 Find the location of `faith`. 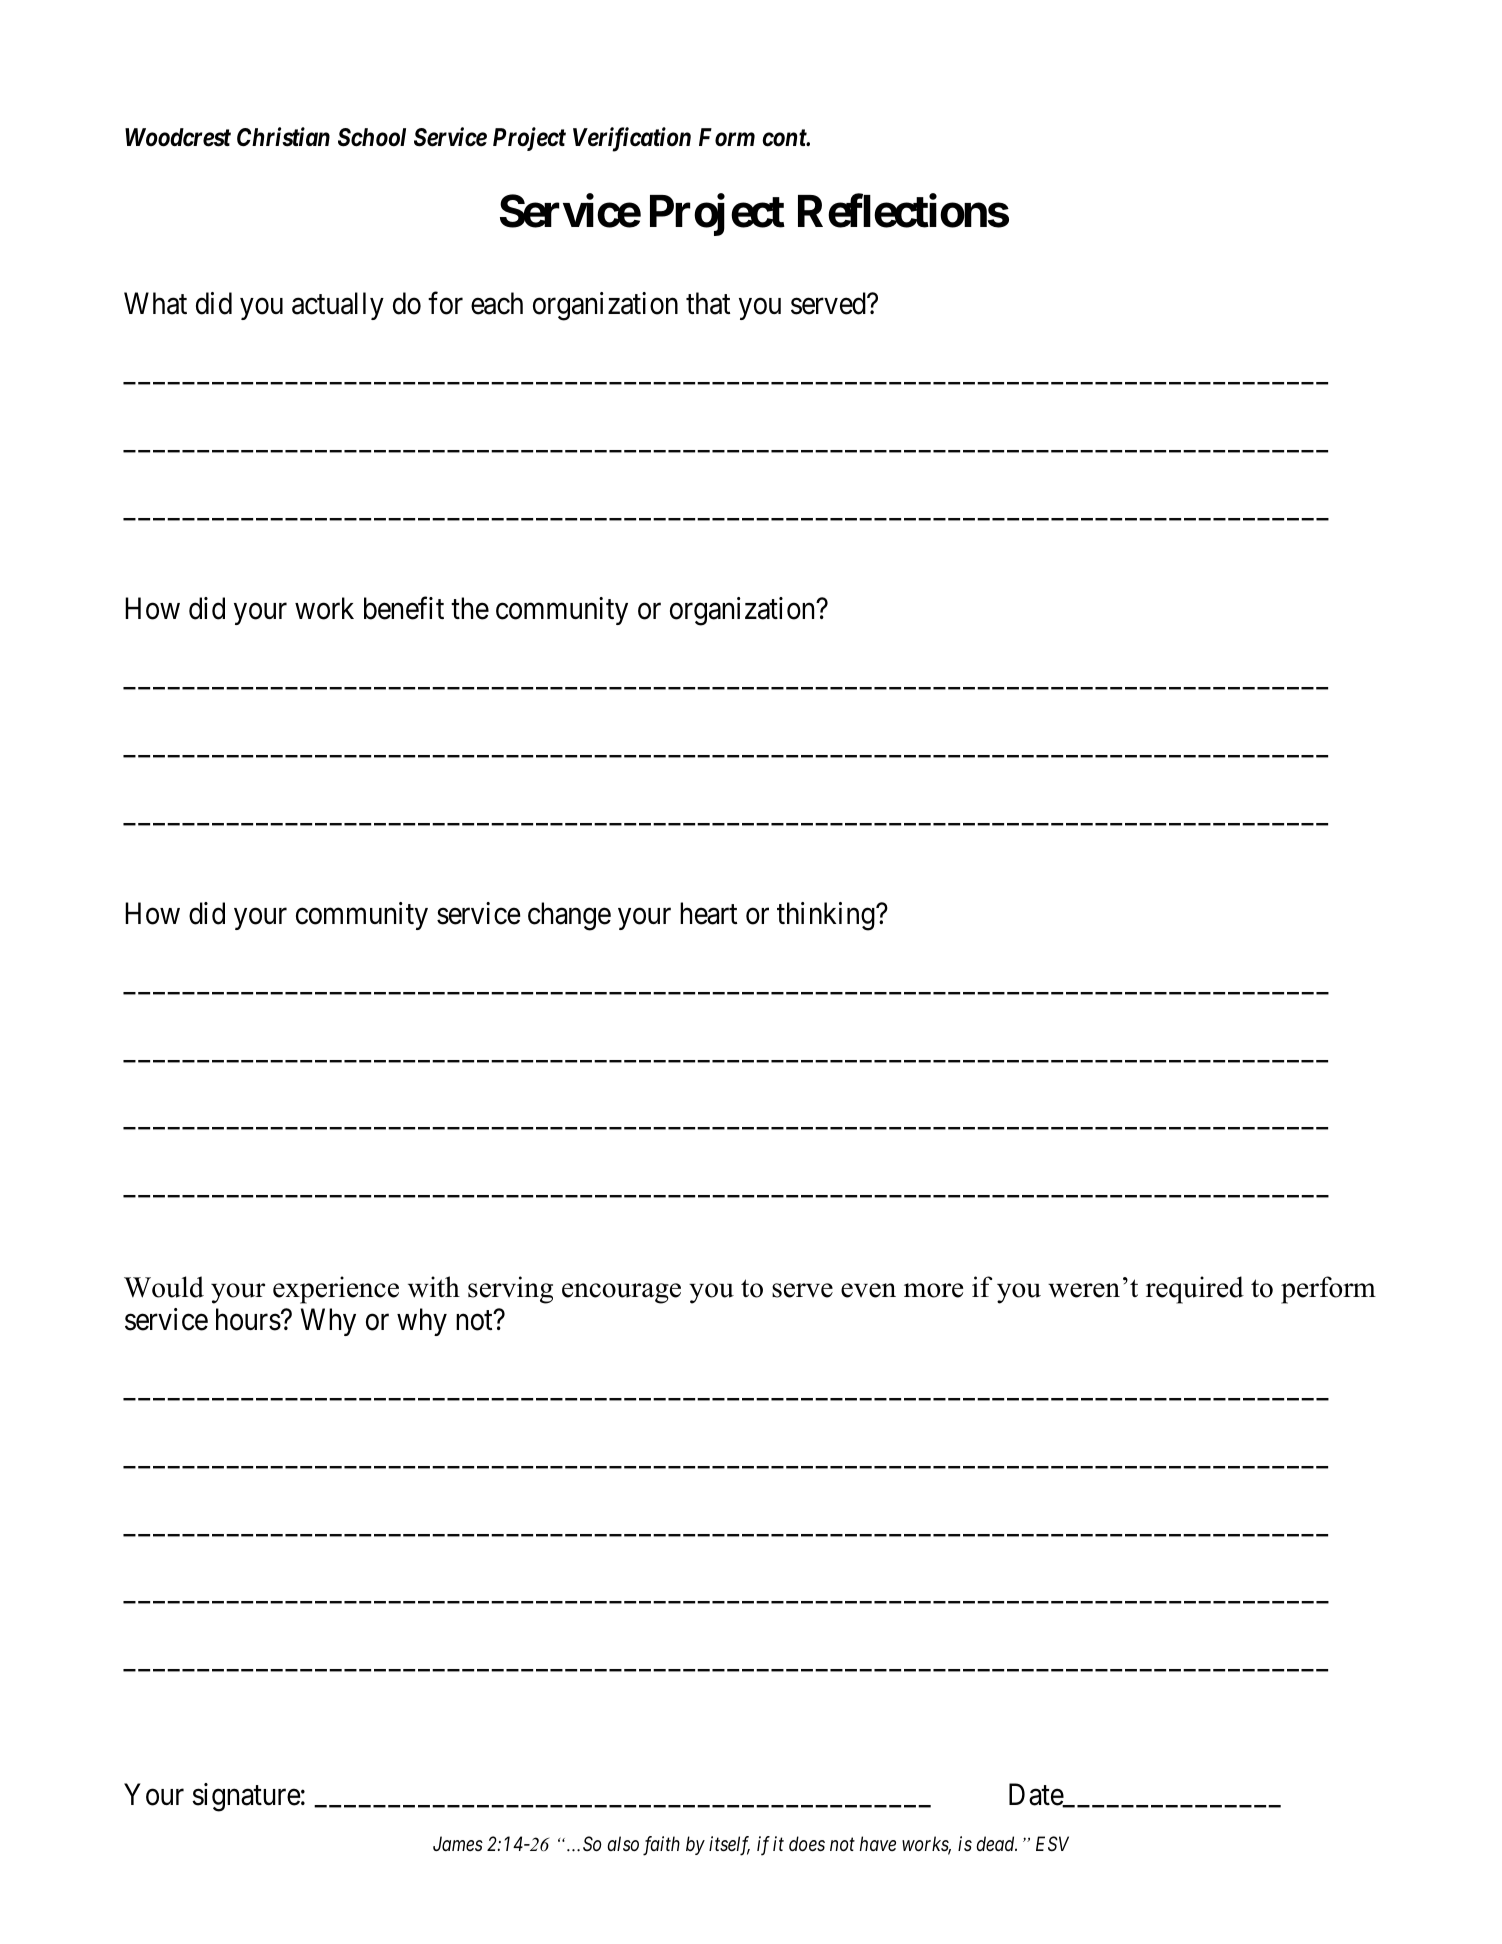

faith is located at coordinates (661, 1846).
